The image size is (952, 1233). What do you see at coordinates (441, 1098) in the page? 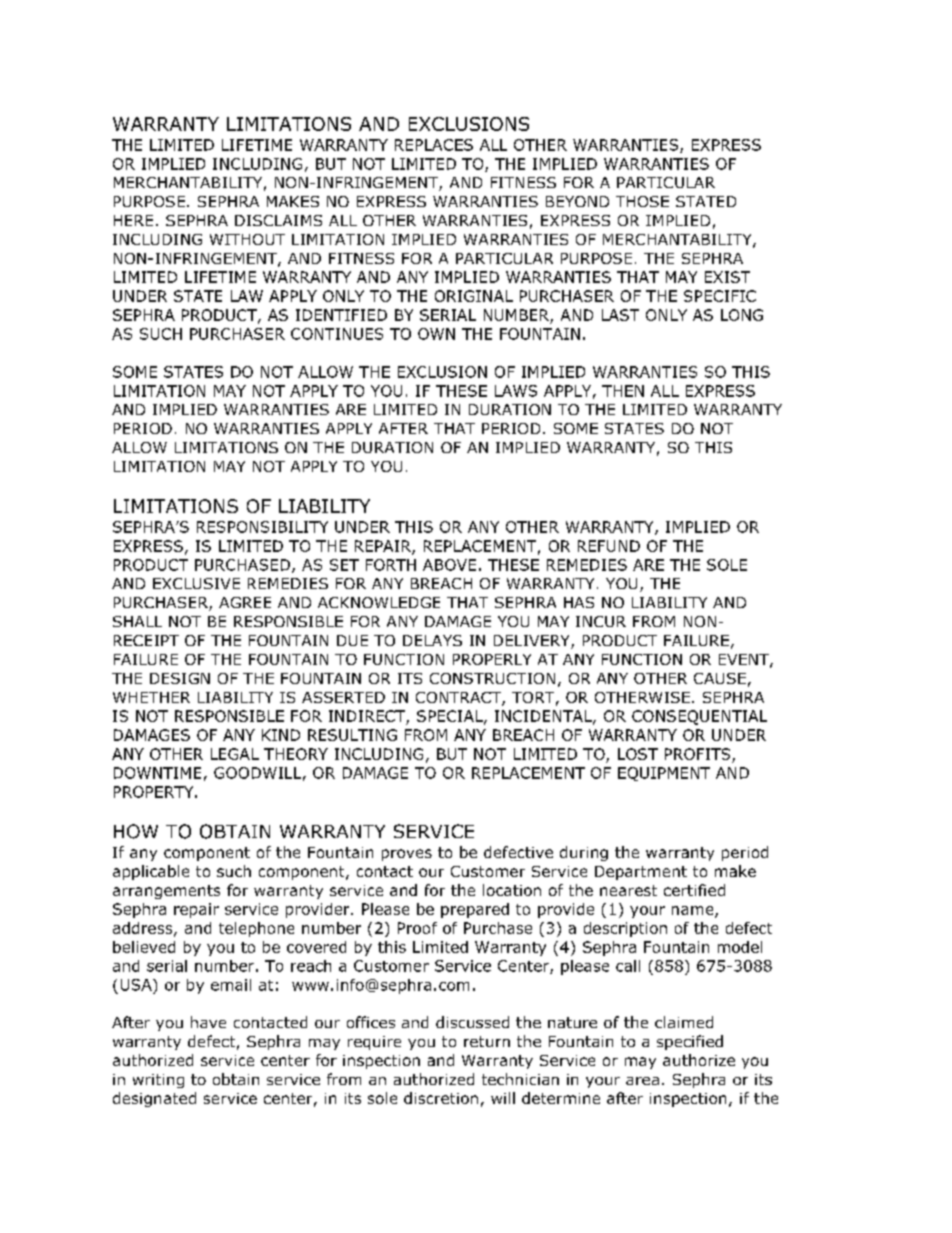
I see `discretion` at bounding box center [441, 1098].
